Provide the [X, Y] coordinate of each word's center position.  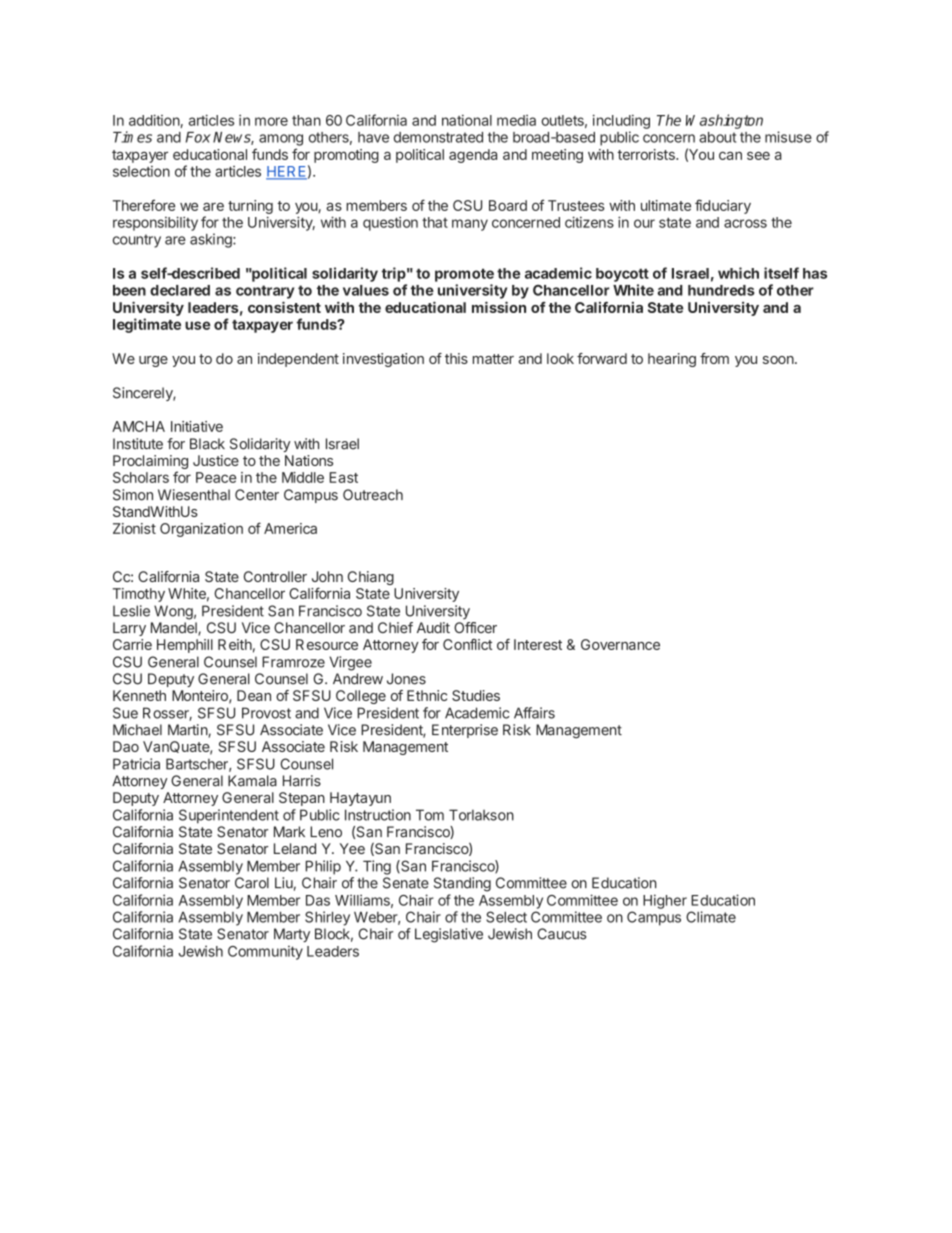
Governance [620, 644]
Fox [198, 137]
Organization [201, 530]
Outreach [373, 495]
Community [265, 952]
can [730, 156]
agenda [473, 156]
